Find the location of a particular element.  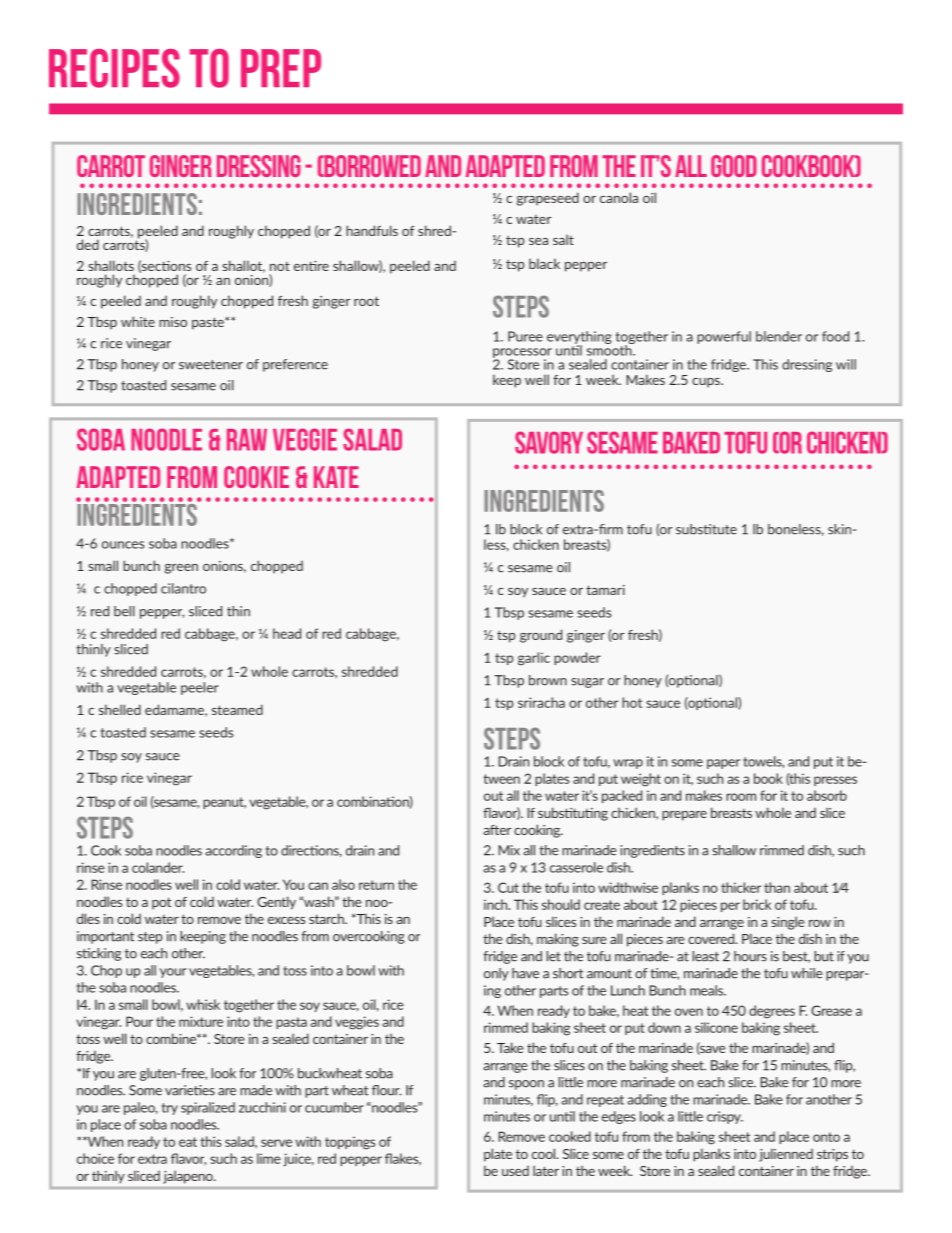

colander is located at coordinates (158, 867).
